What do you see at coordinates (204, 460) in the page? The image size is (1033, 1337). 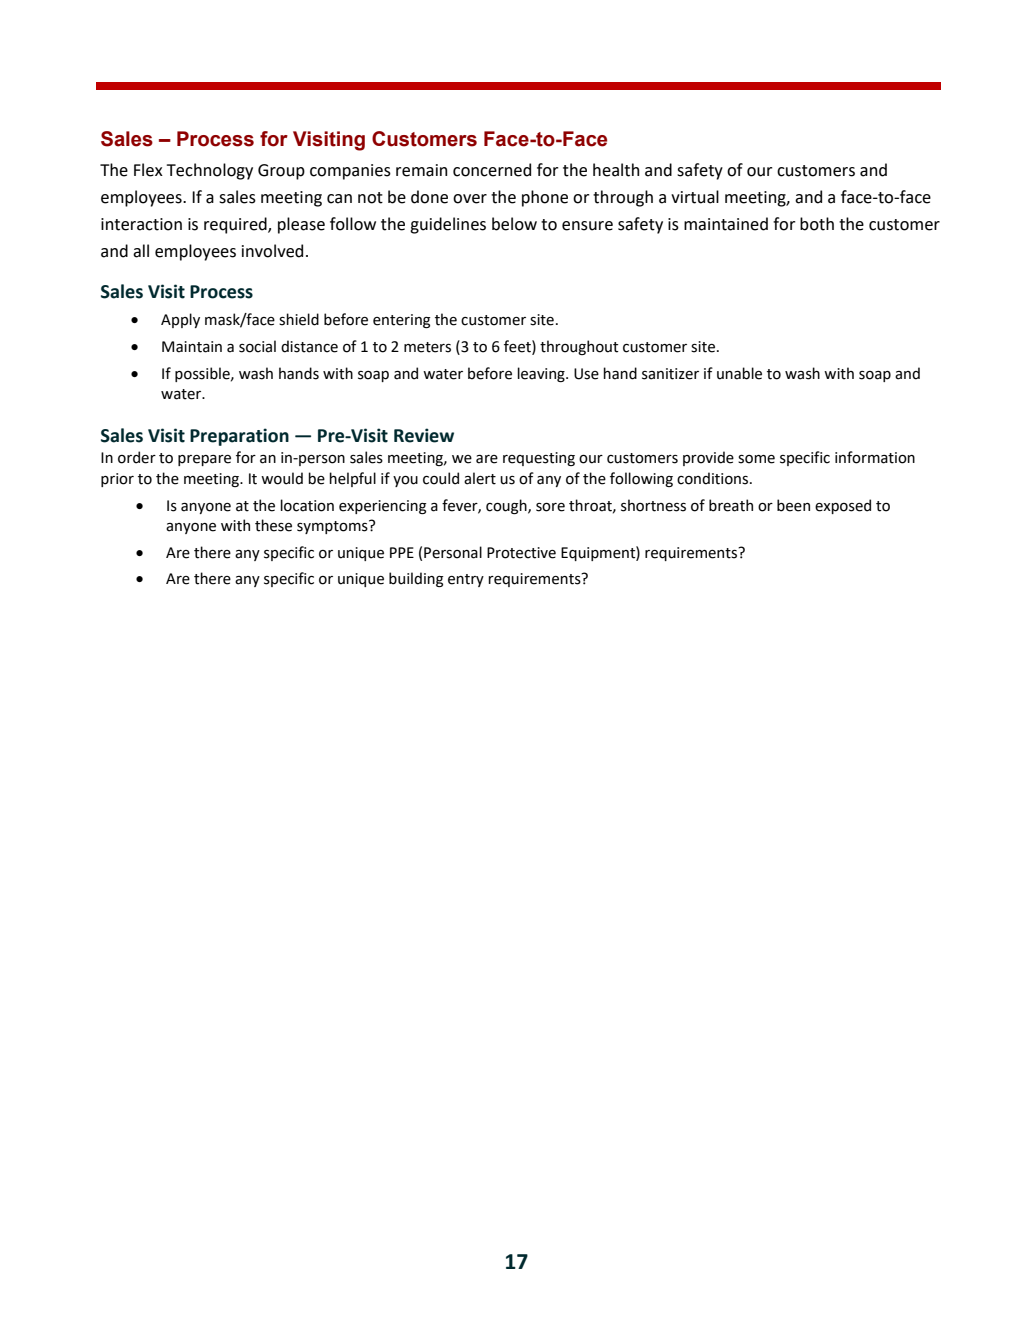 I see `prepare` at bounding box center [204, 460].
